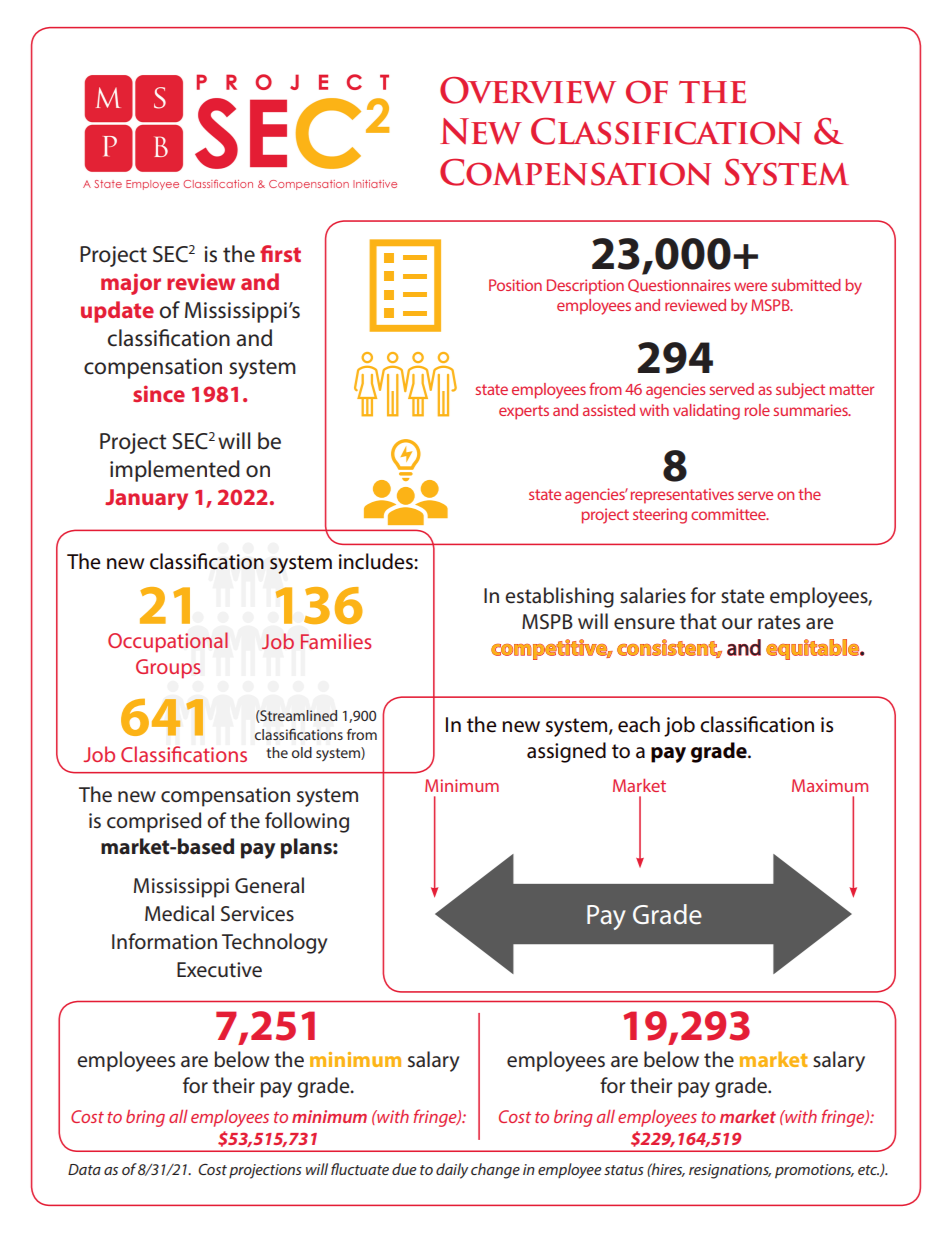  I want to click on submitted, so click(806, 285).
